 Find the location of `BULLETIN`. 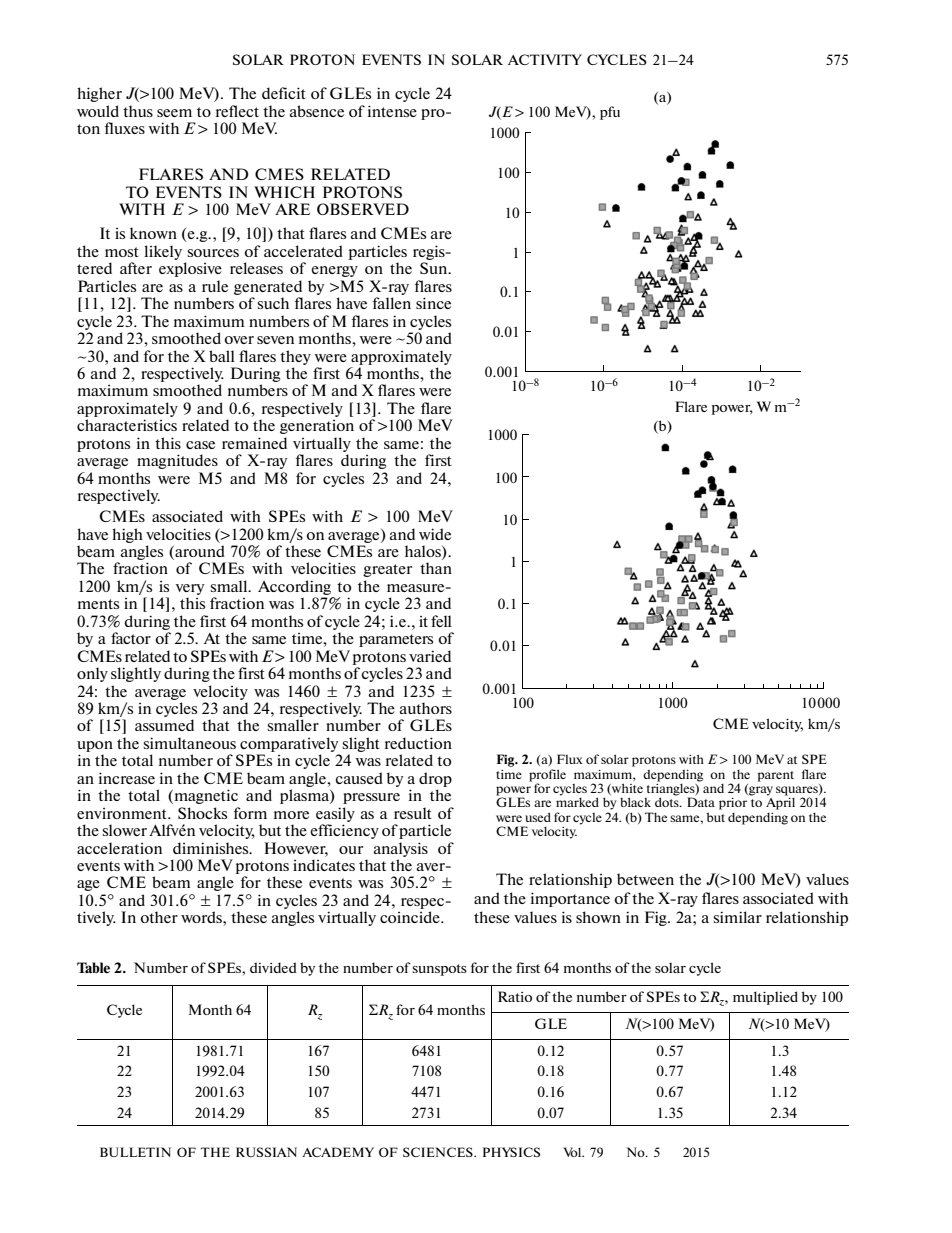

BULLETIN is located at coordinates (135, 1152).
